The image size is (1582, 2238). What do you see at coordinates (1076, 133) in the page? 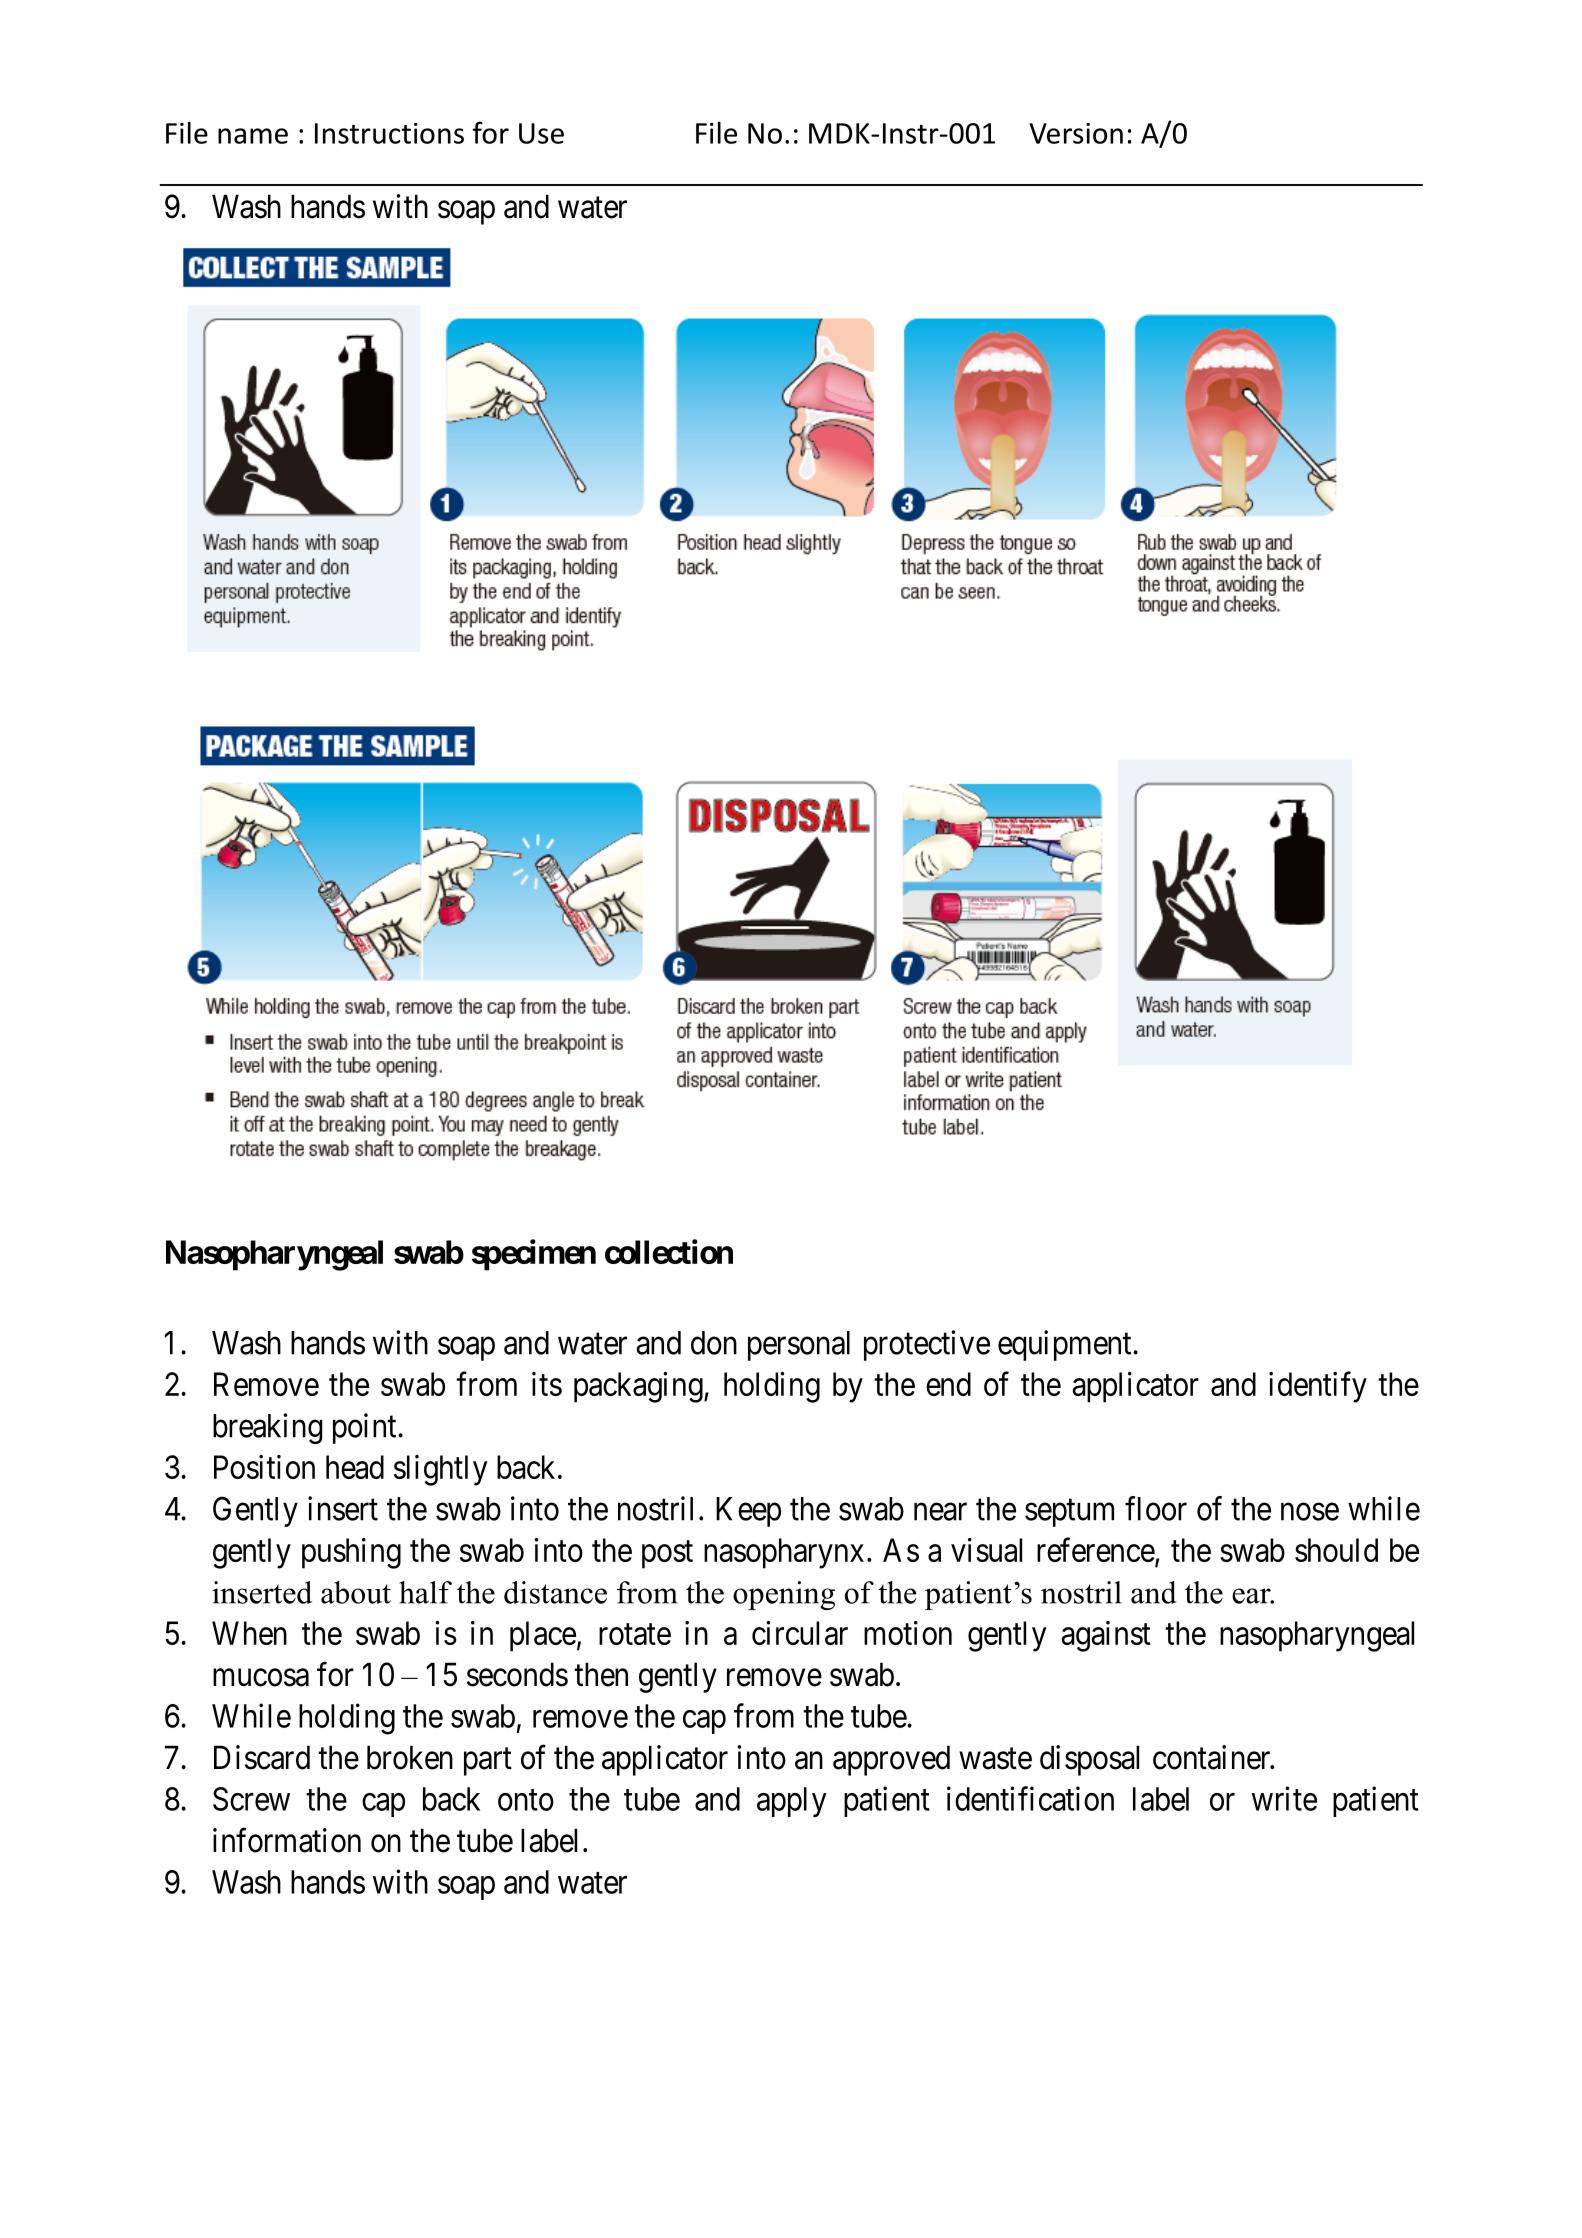
I see `Version` at bounding box center [1076, 133].
